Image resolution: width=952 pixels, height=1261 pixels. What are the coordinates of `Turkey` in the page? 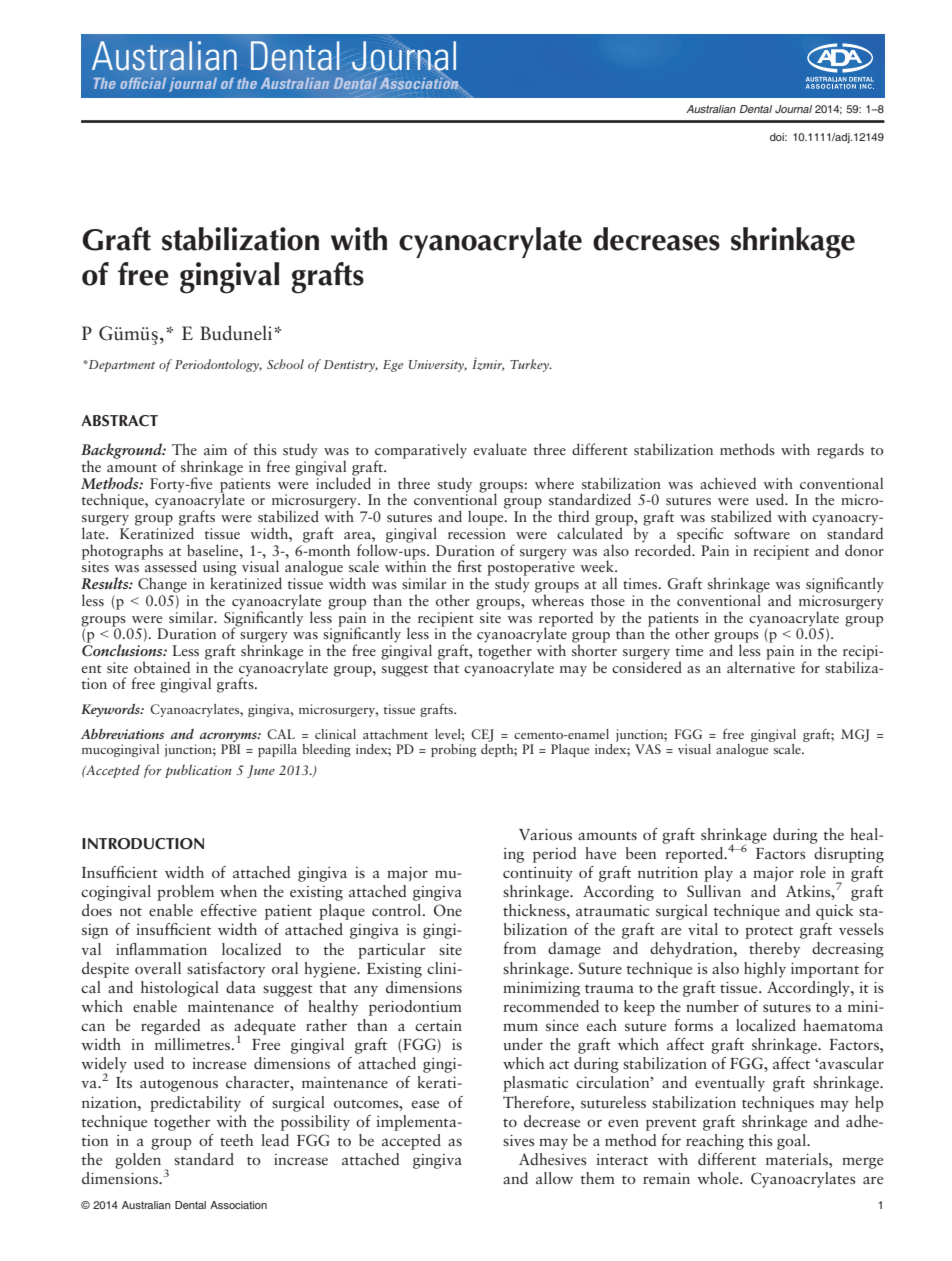 It's located at (530, 365).
